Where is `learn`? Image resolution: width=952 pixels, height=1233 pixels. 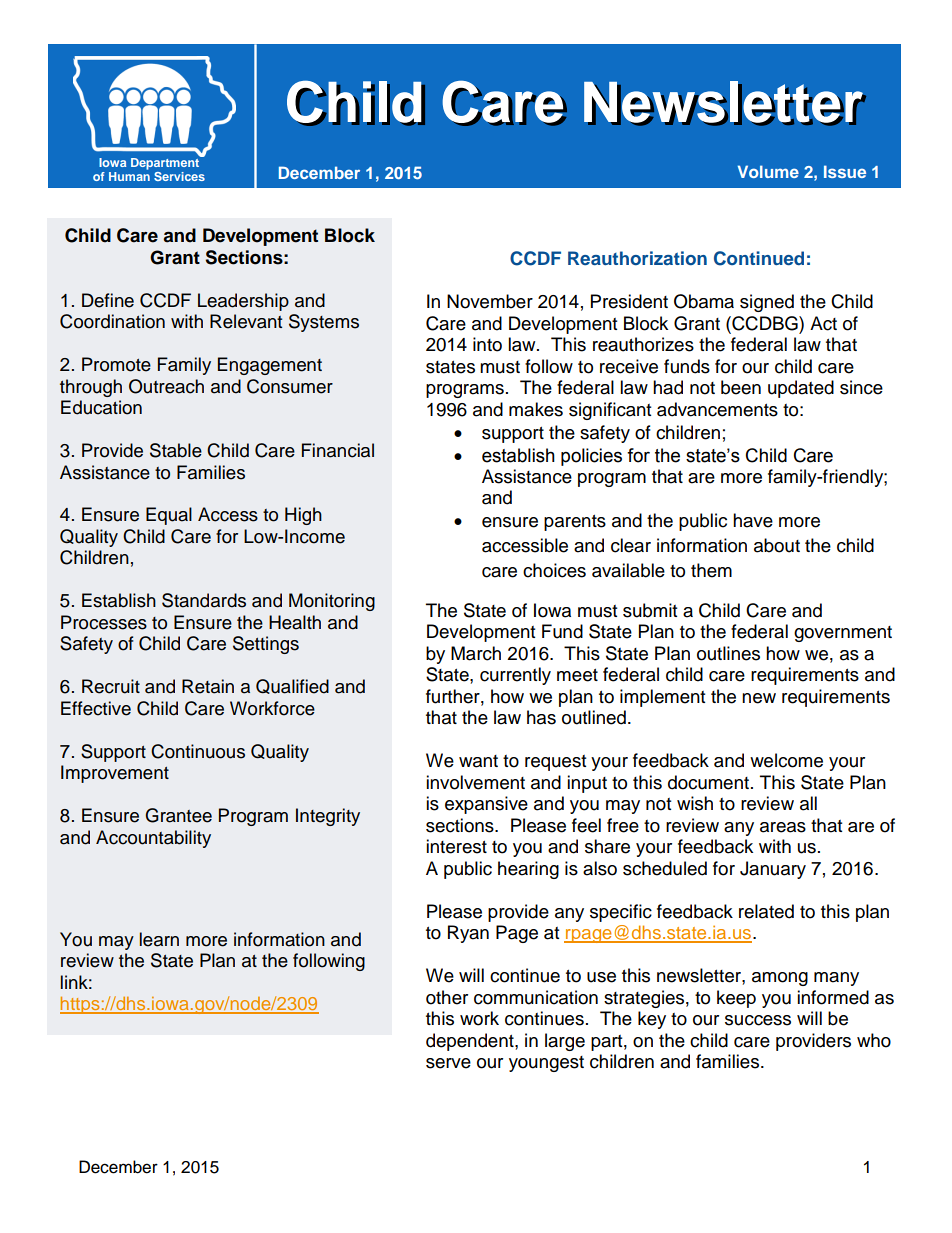 learn is located at coordinates (159, 939).
